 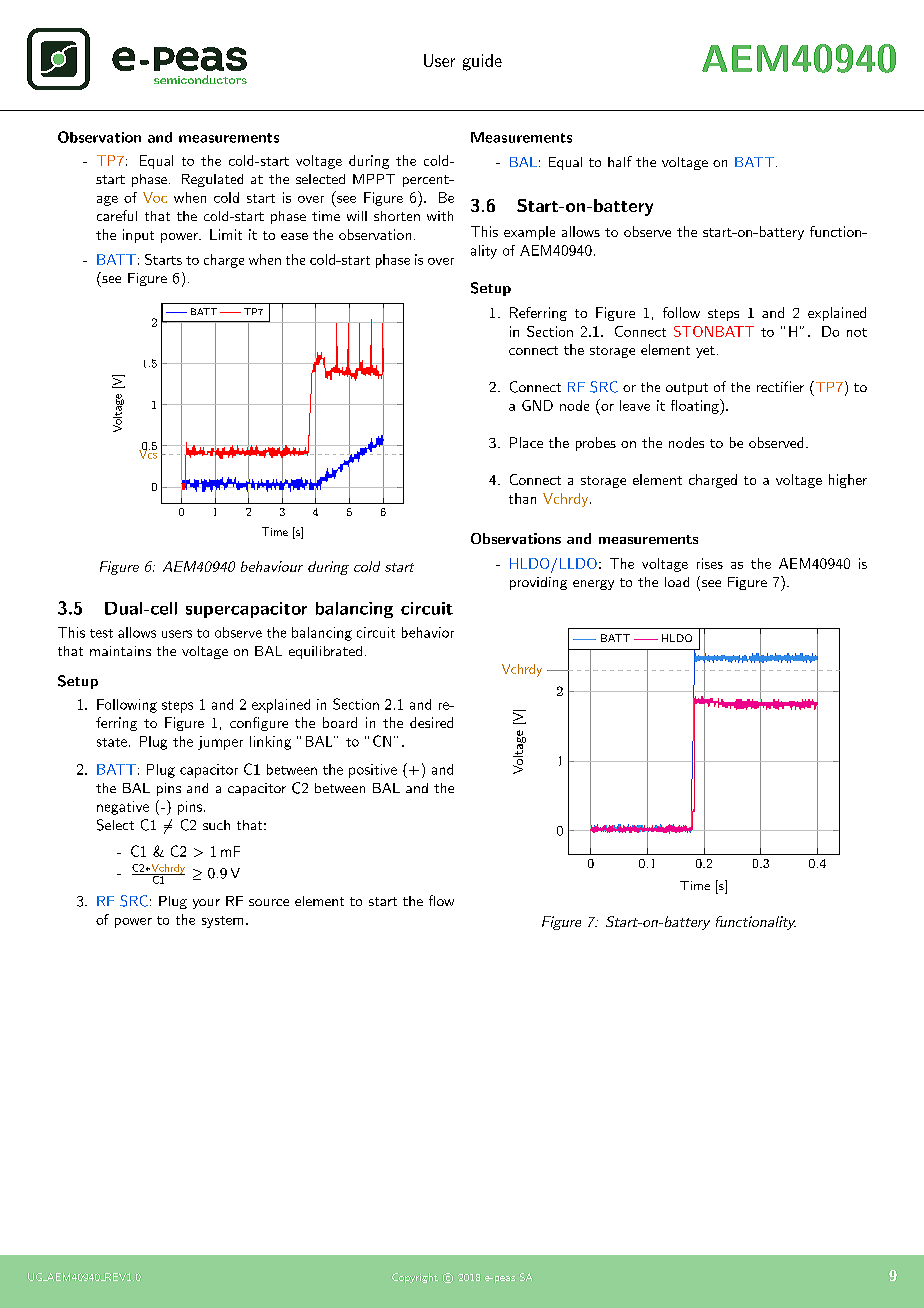 I want to click on Vcs, so click(x=148, y=453).
